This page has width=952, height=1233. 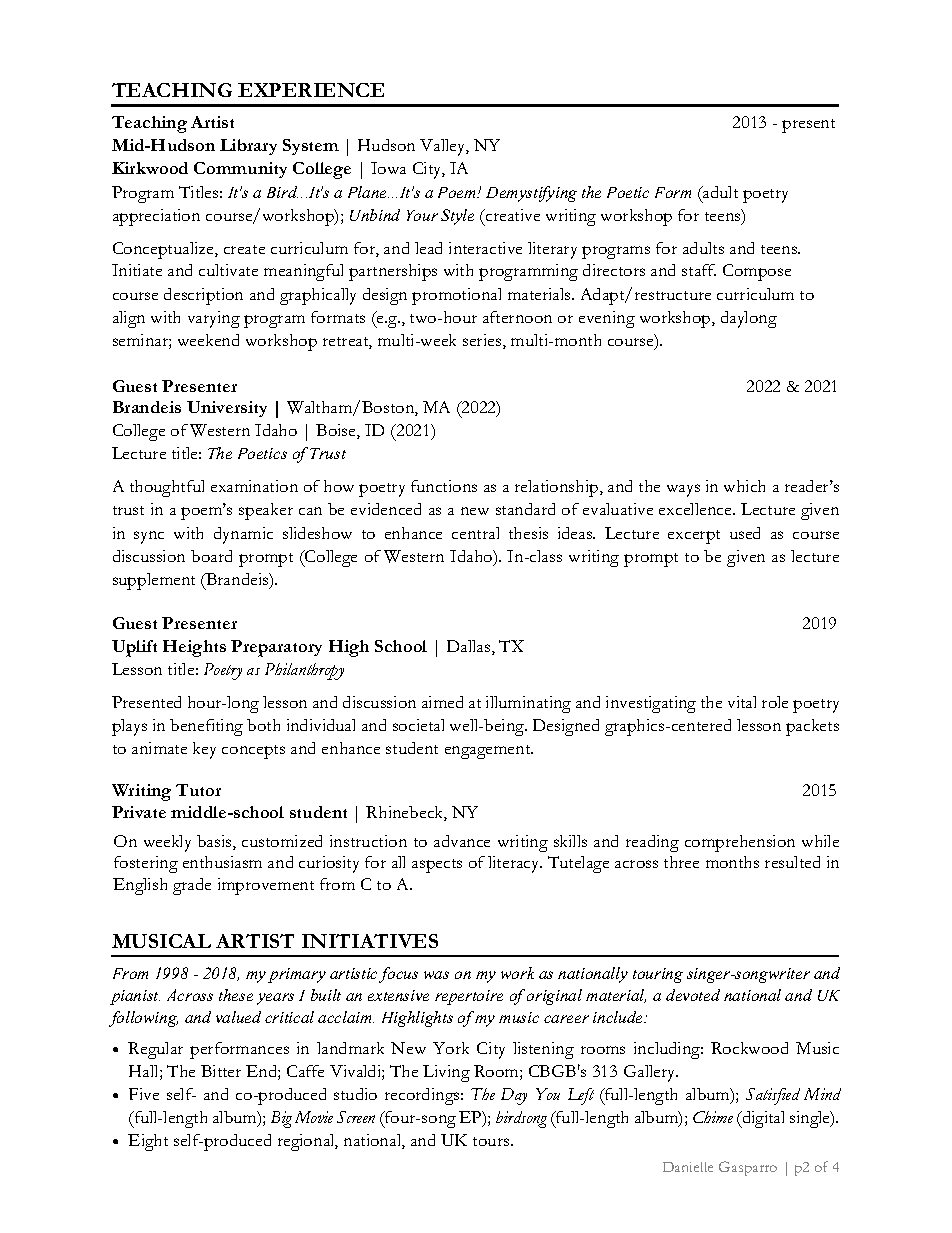 What do you see at coordinates (388, 168) in the page?
I see `Iowa` at bounding box center [388, 168].
